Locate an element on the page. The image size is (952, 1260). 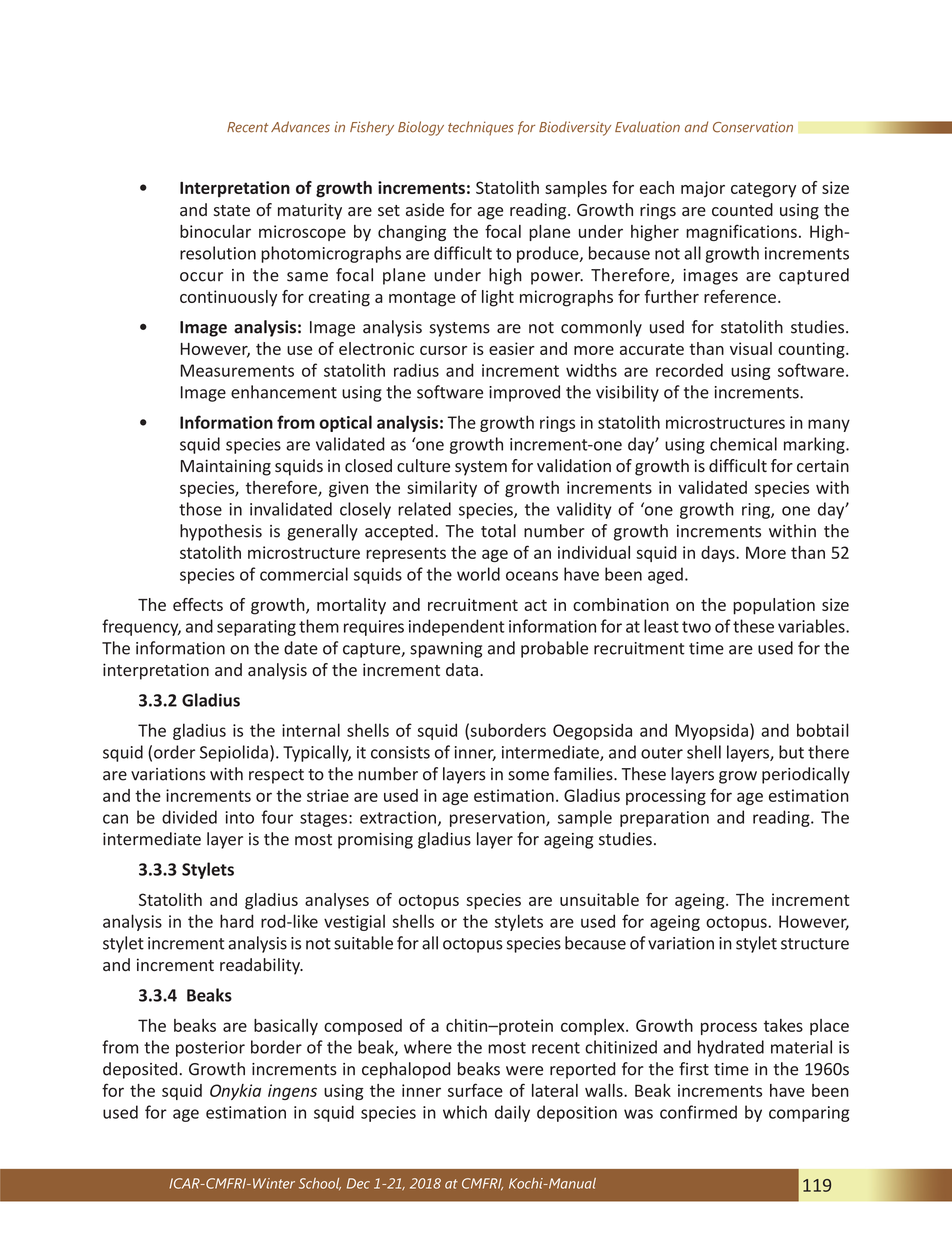
state is located at coordinates (231, 211).
